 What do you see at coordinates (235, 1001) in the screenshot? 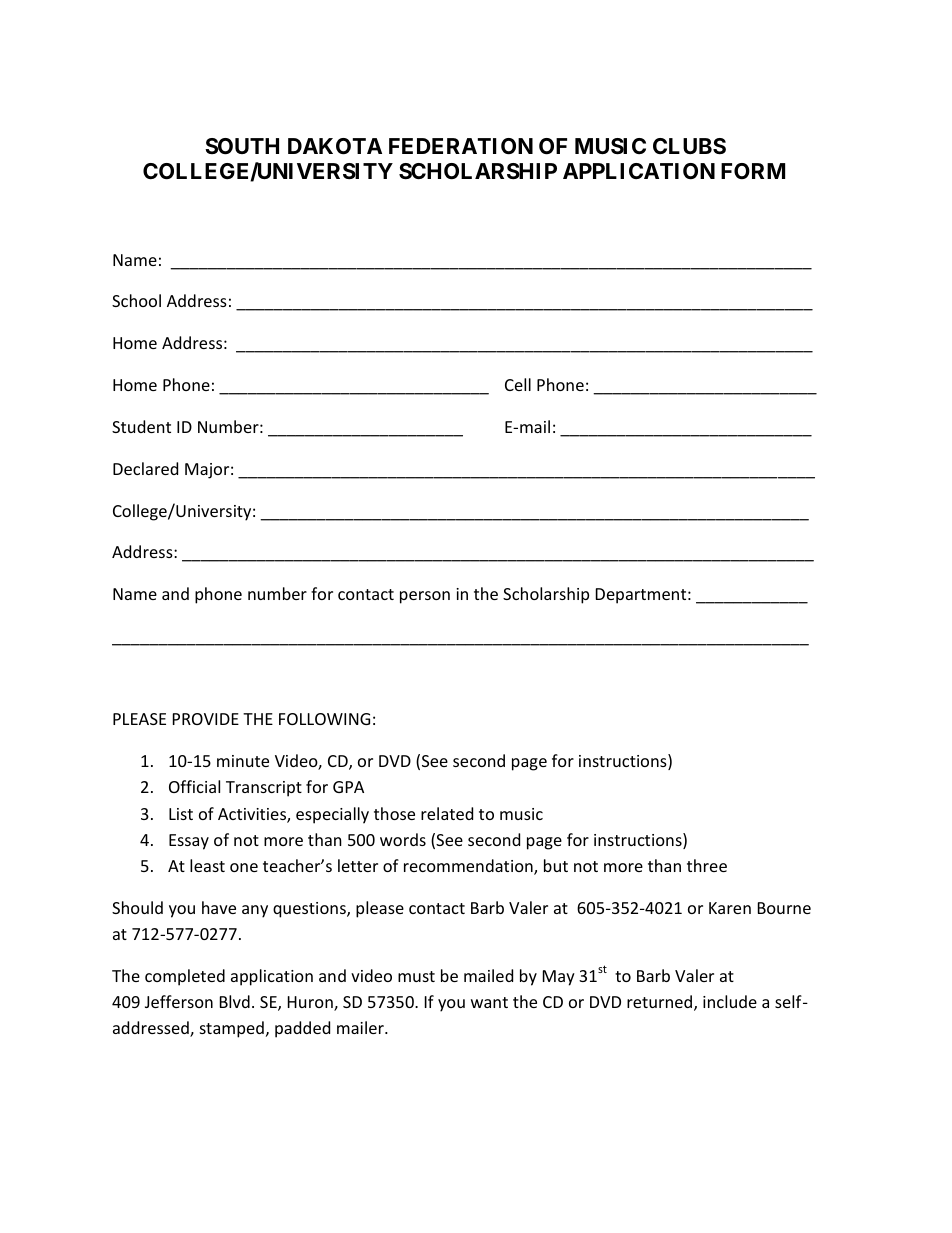
I see `Blvd` at bounding box center [235, 1001].
